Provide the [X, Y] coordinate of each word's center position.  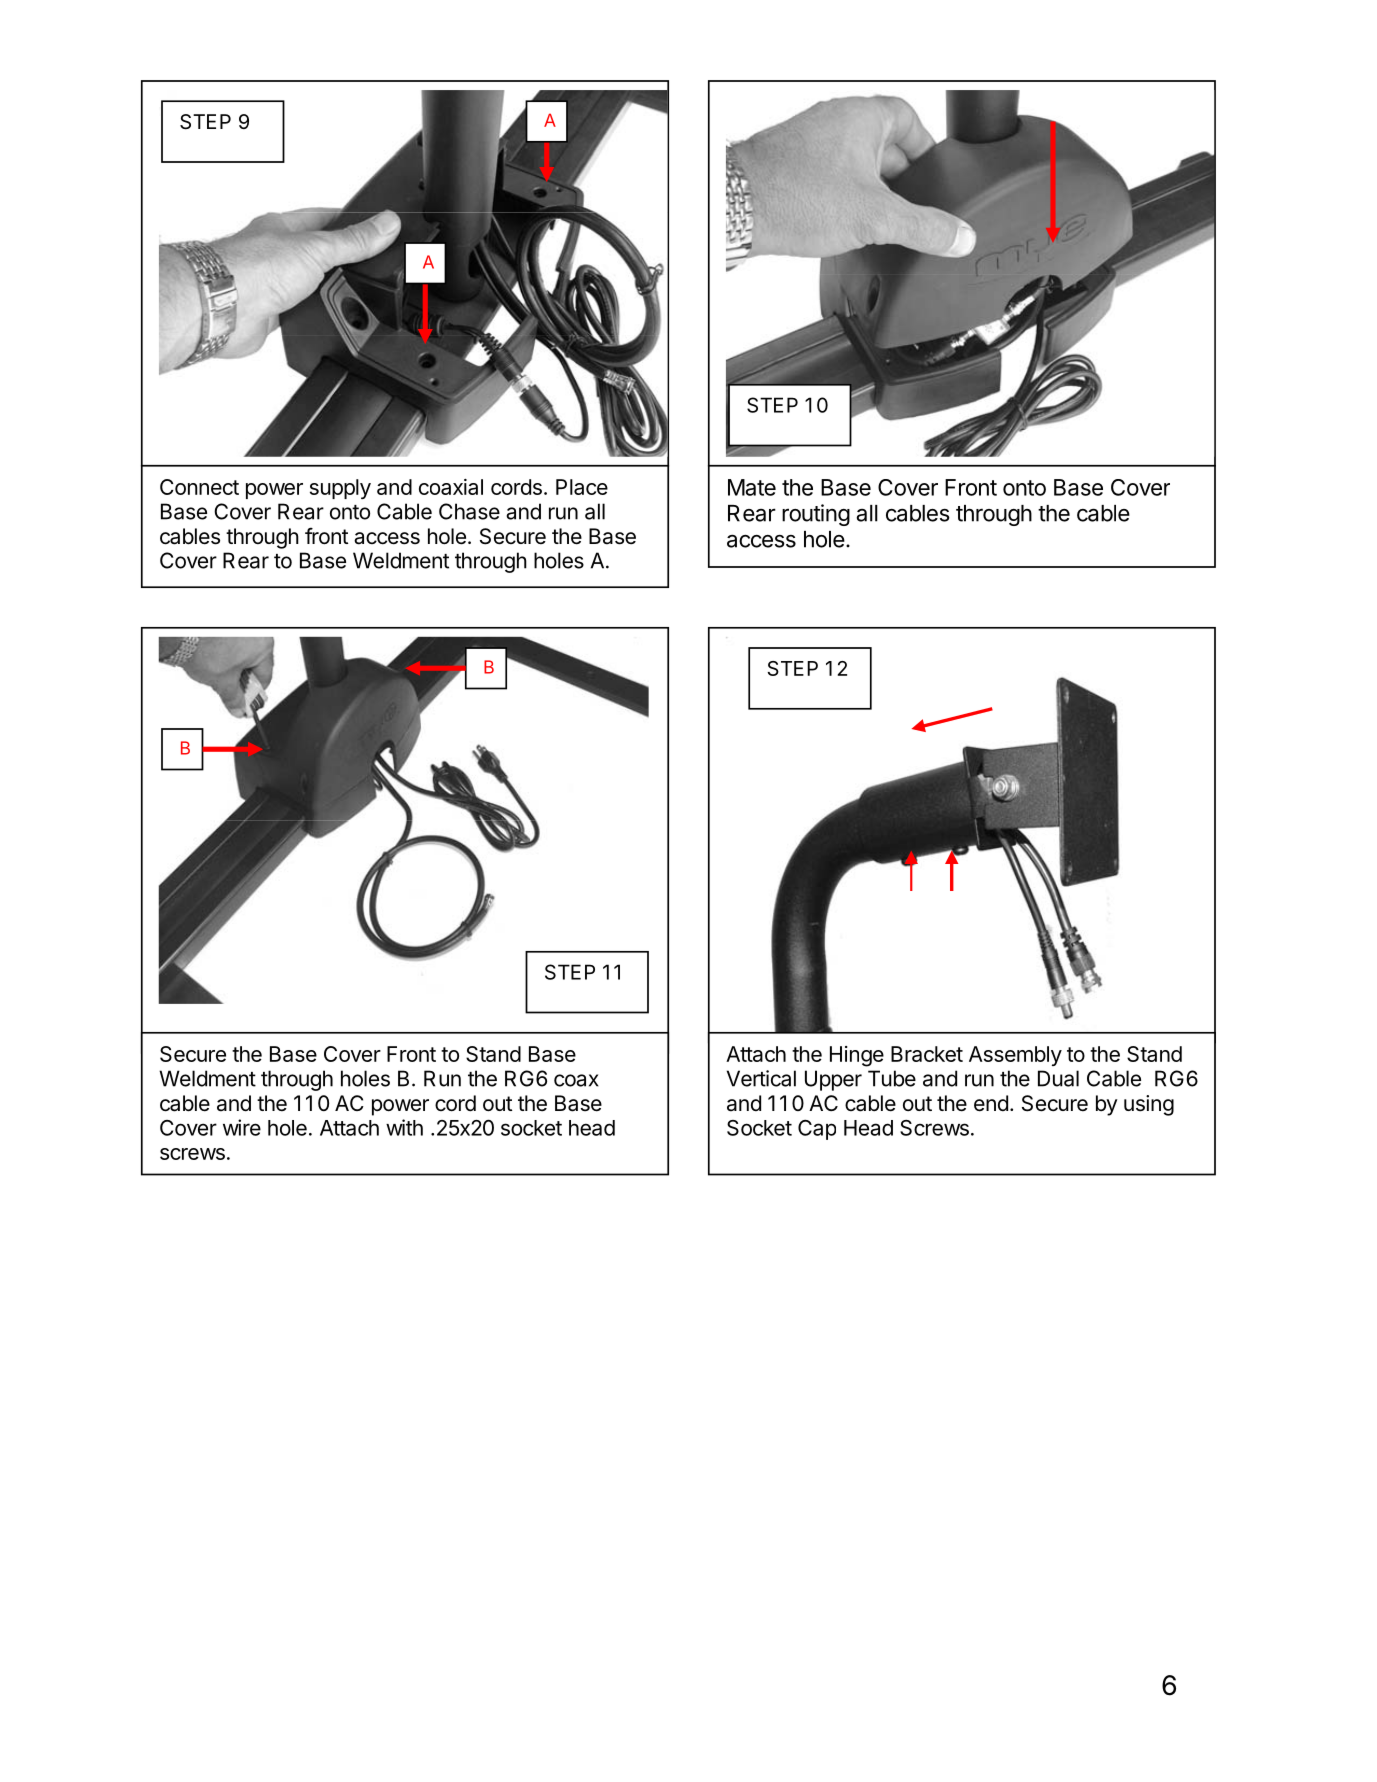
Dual [1058, 1078]
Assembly [1015, 1056]
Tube [892, 1078]
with [404, 1127]
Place [582, 487]
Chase [469, 511]
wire [242, 1127]
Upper [833, 1080]
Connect [199, 487]
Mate [752, 487]
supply [340, 489]
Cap [817, 1130]
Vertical [761, 1078]
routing [816, 515]
